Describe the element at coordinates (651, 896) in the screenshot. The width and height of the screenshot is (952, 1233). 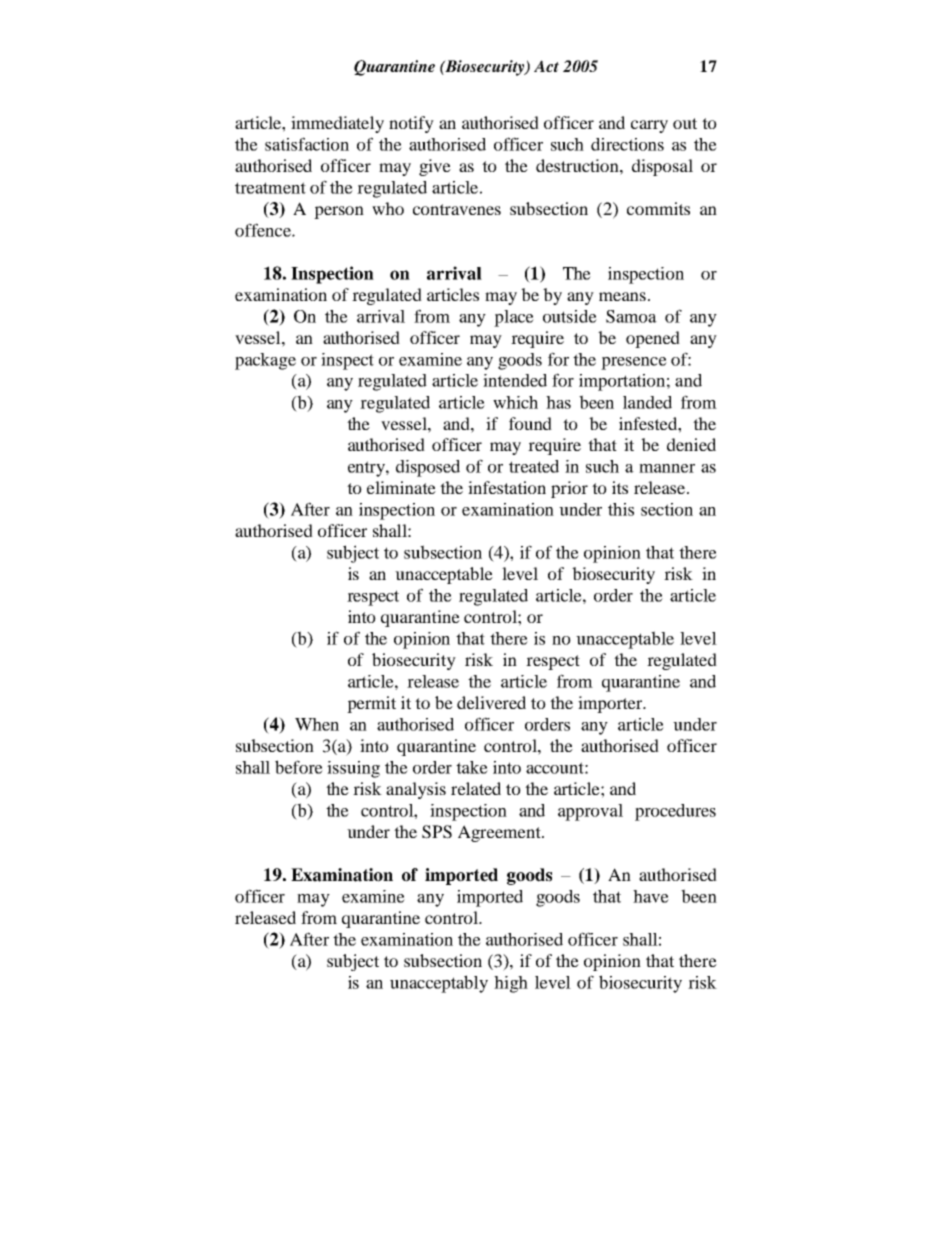
I see `have` at that location.
